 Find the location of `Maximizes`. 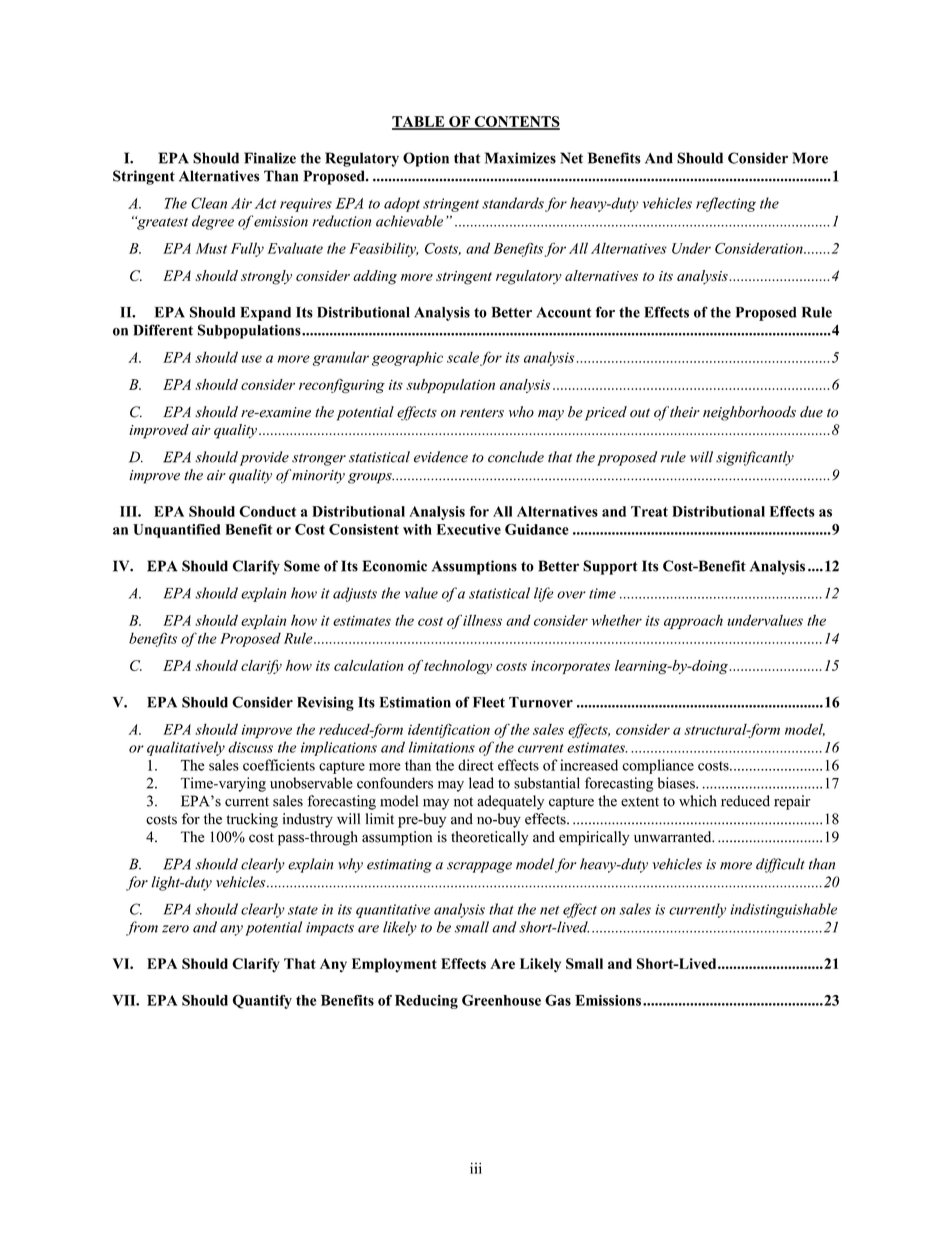

Maximizes is located at coordinates (520, 158).
